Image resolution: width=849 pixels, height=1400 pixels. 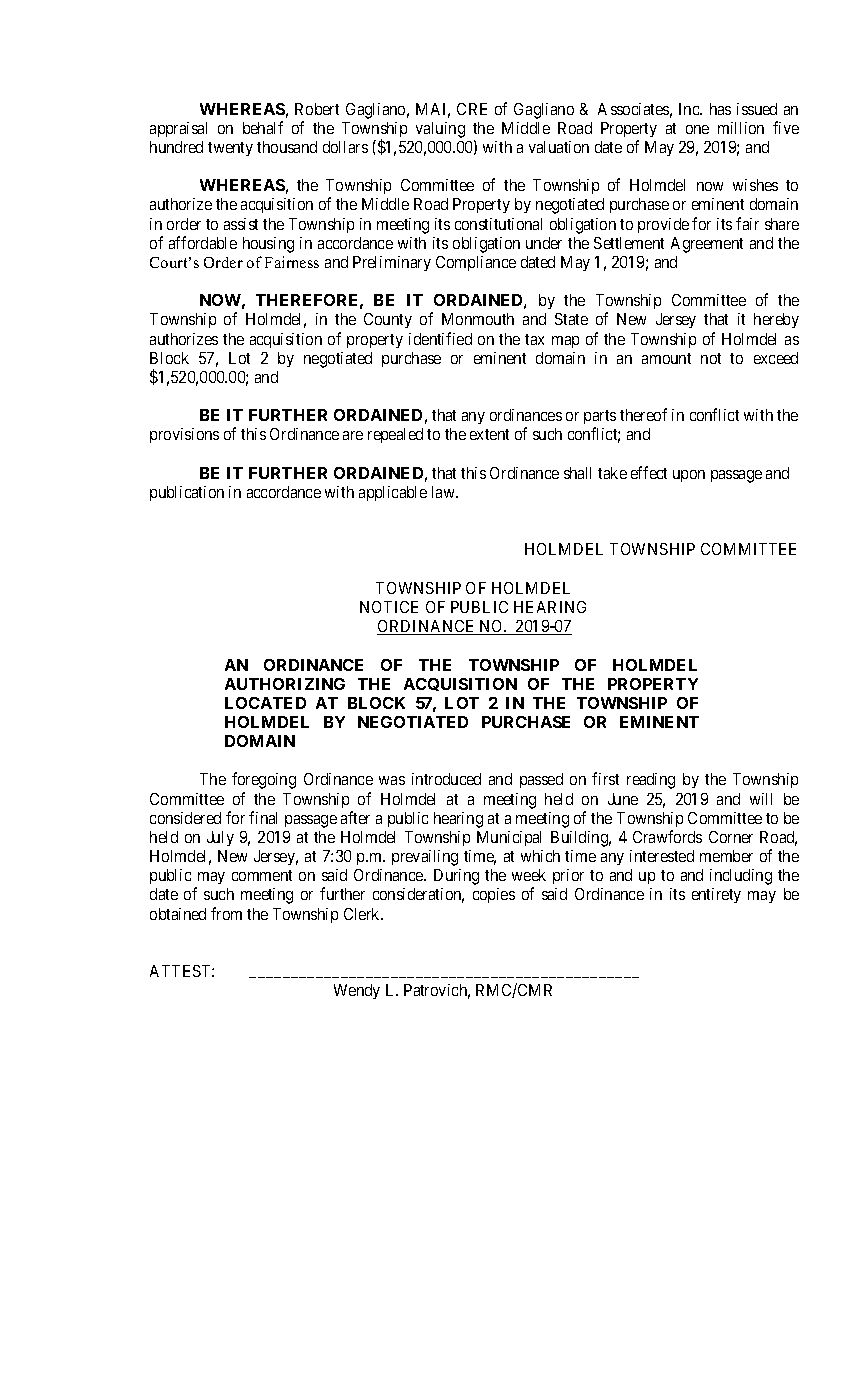 I want to click on reading, so click(x=651, y=781).
